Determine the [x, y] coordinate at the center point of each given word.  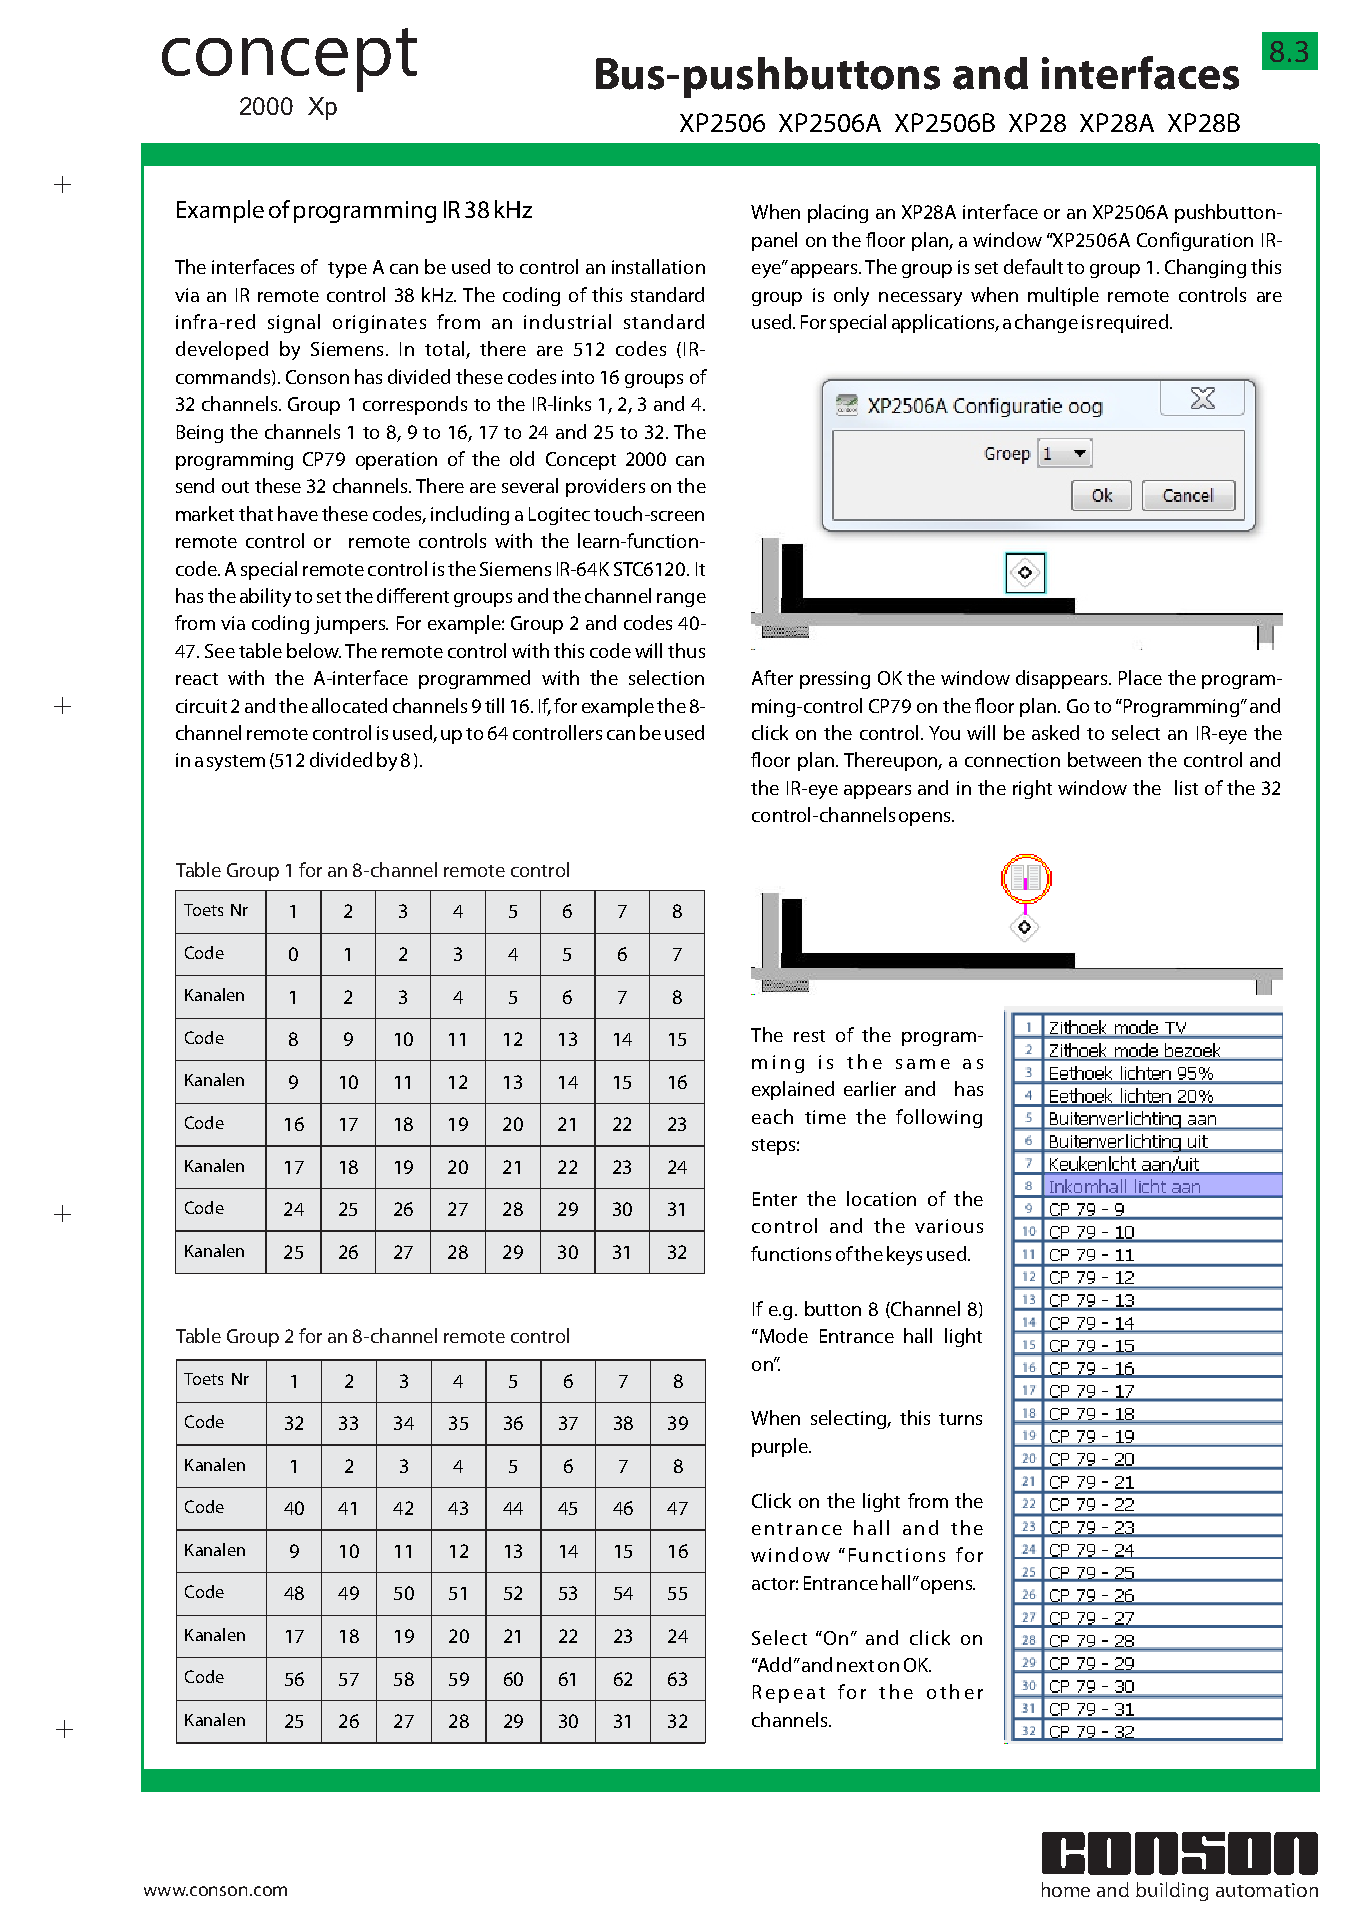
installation [658, 266]
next [855, 1666]
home [1066, 1889]
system [236, 763]
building [1172, 1891]
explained [793, 1090]
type [347, 270]
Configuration [1195, 241]
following [939, 1118]
